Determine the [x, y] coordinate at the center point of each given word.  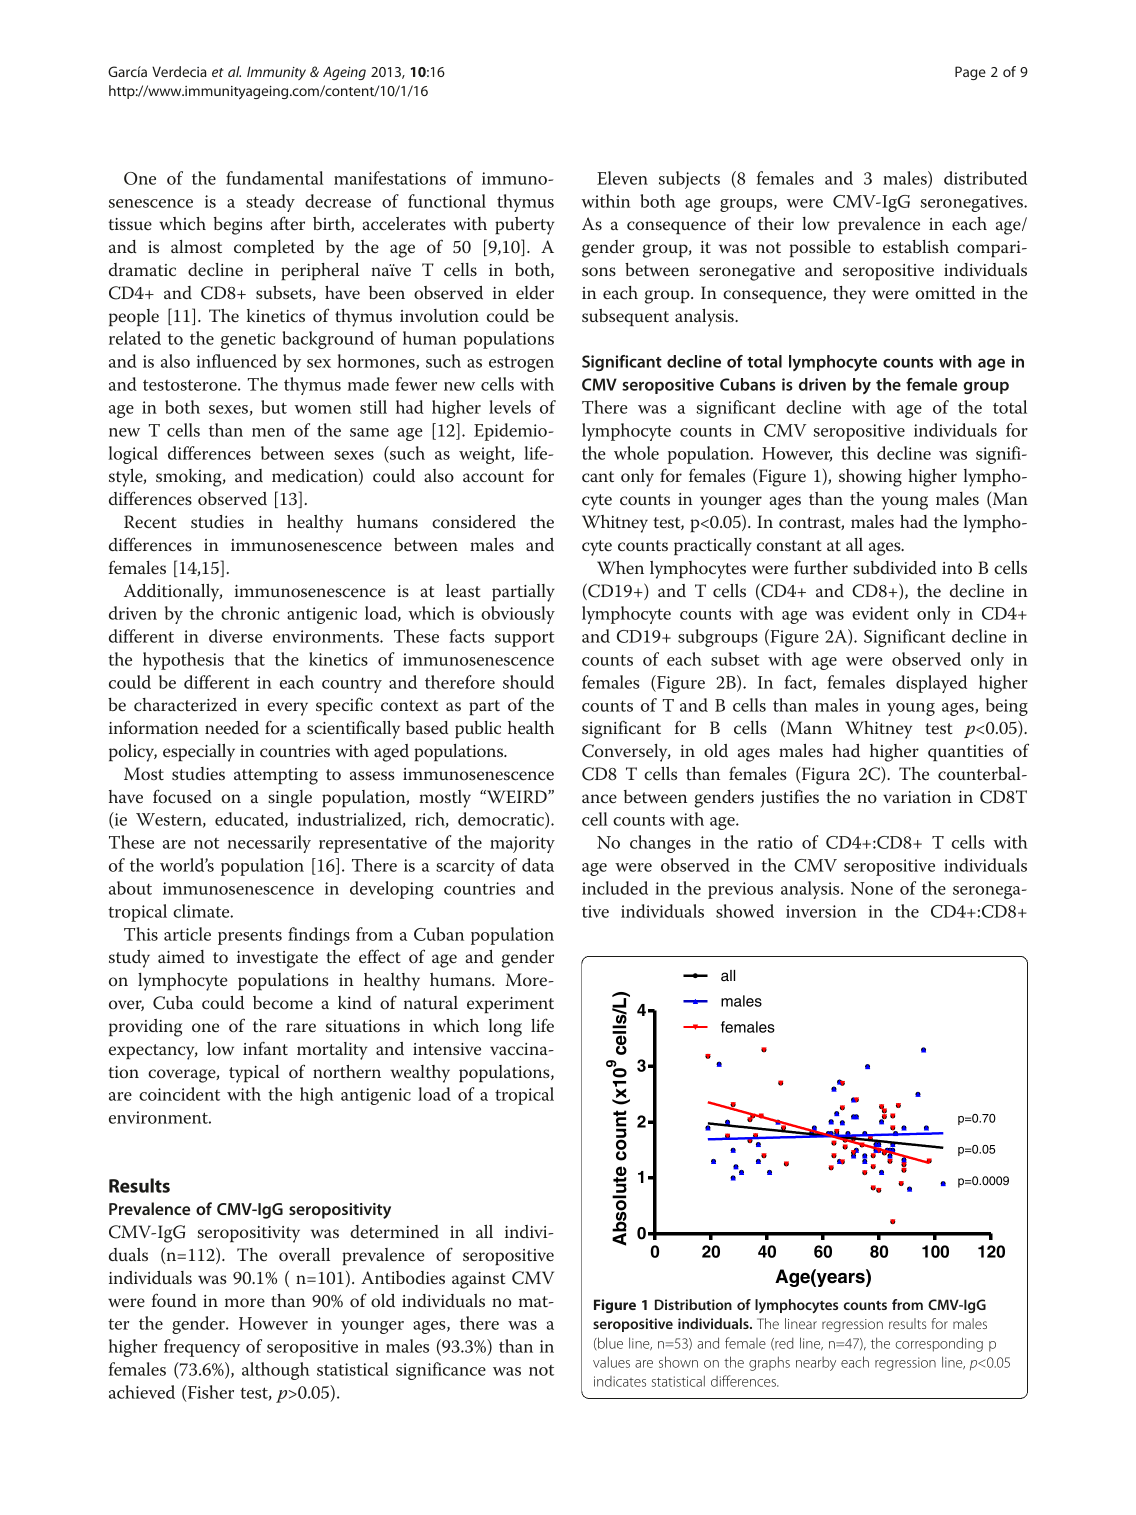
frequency [202, 1348]
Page [970, 73]
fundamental [274, 178]
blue [609, 1344]
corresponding [939, 1344]
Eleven [622, 178]
